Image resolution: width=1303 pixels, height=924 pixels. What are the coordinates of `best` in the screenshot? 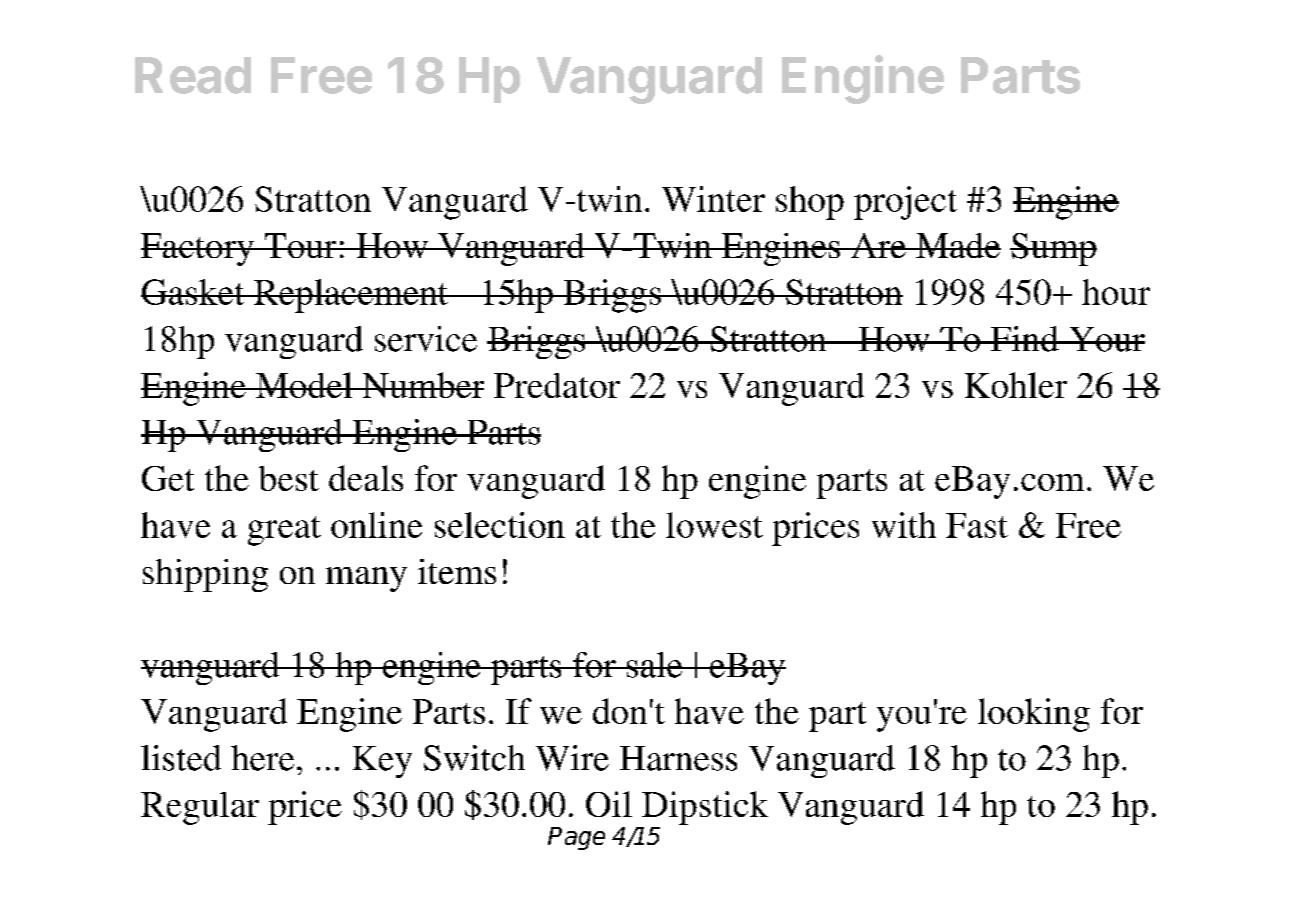 It's located at (289, 478).
